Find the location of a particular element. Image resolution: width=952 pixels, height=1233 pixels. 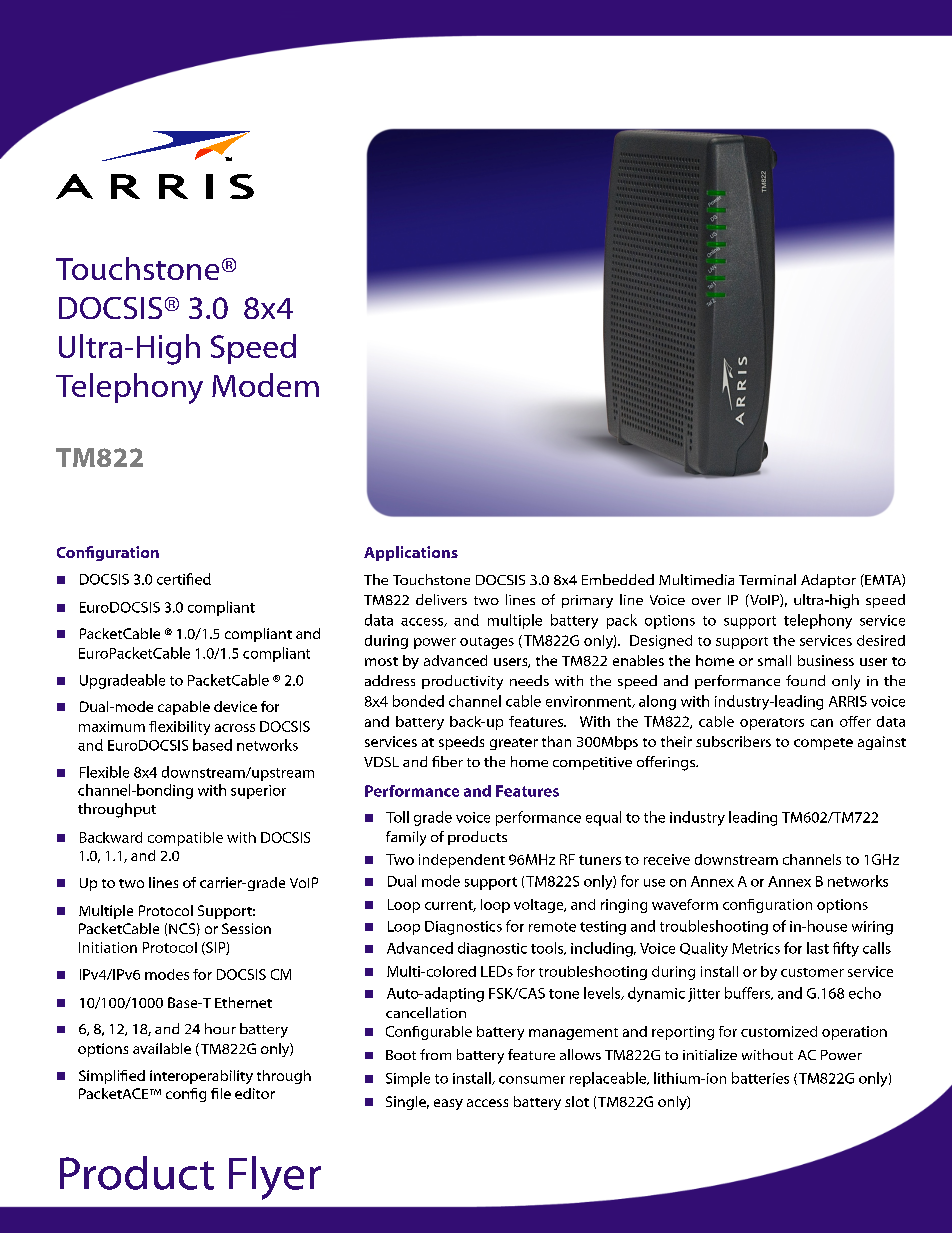

capable is located at coordinates (184, 708).
